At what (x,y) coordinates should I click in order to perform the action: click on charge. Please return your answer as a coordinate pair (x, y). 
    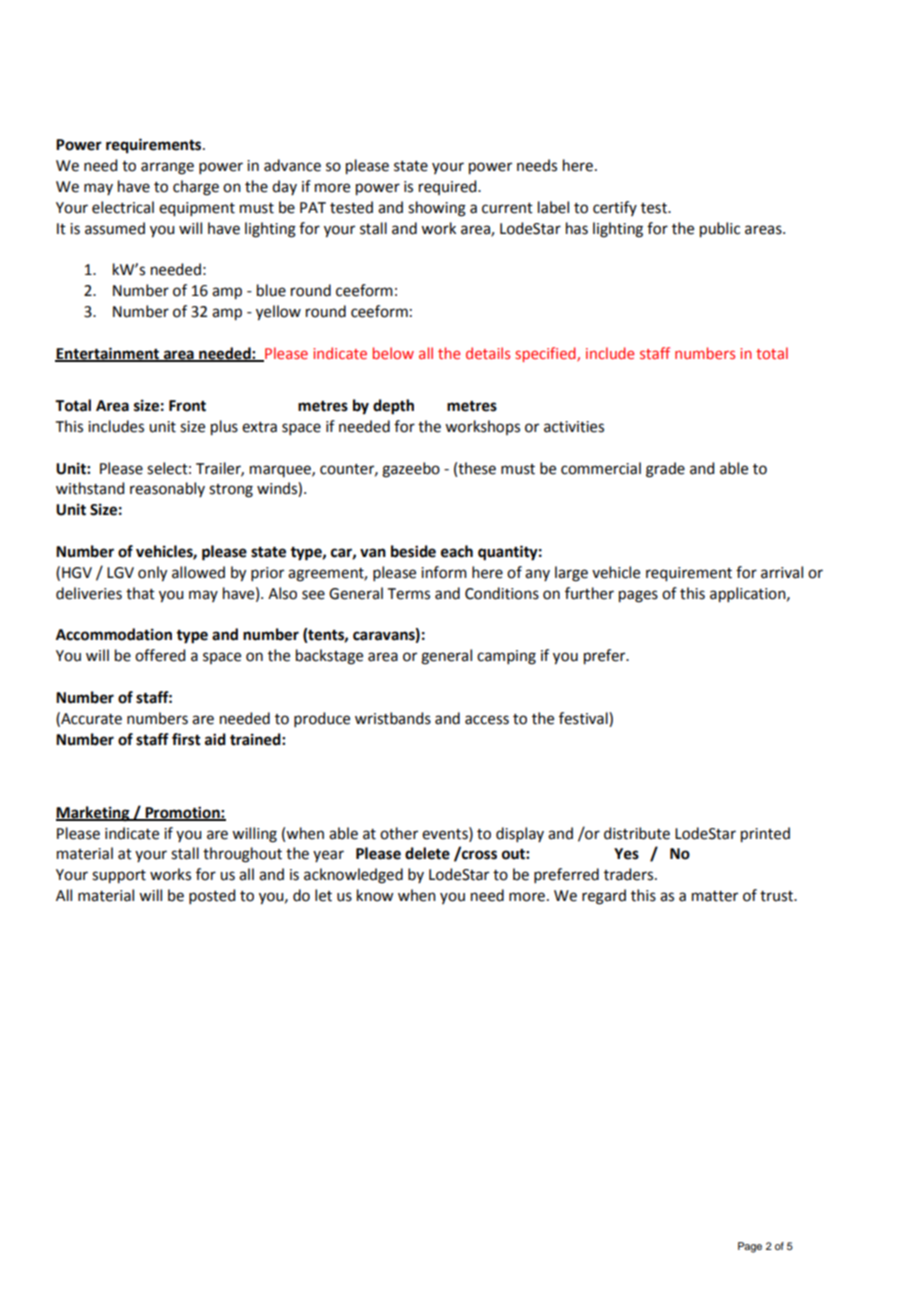
    Looking at the image, I should click on (196, 188).
